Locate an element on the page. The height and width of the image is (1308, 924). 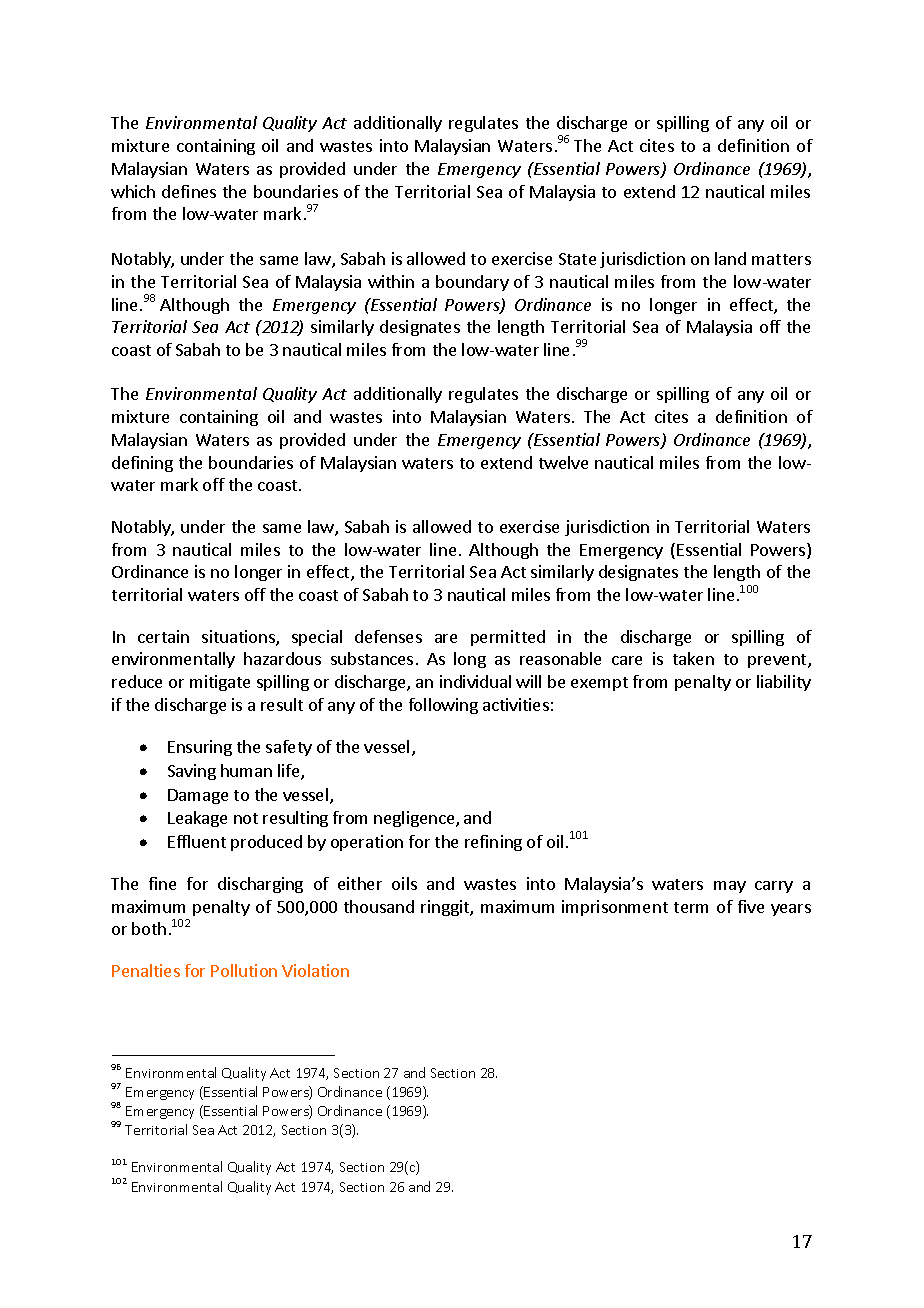
Saving is located at coordinates (192, 772).
